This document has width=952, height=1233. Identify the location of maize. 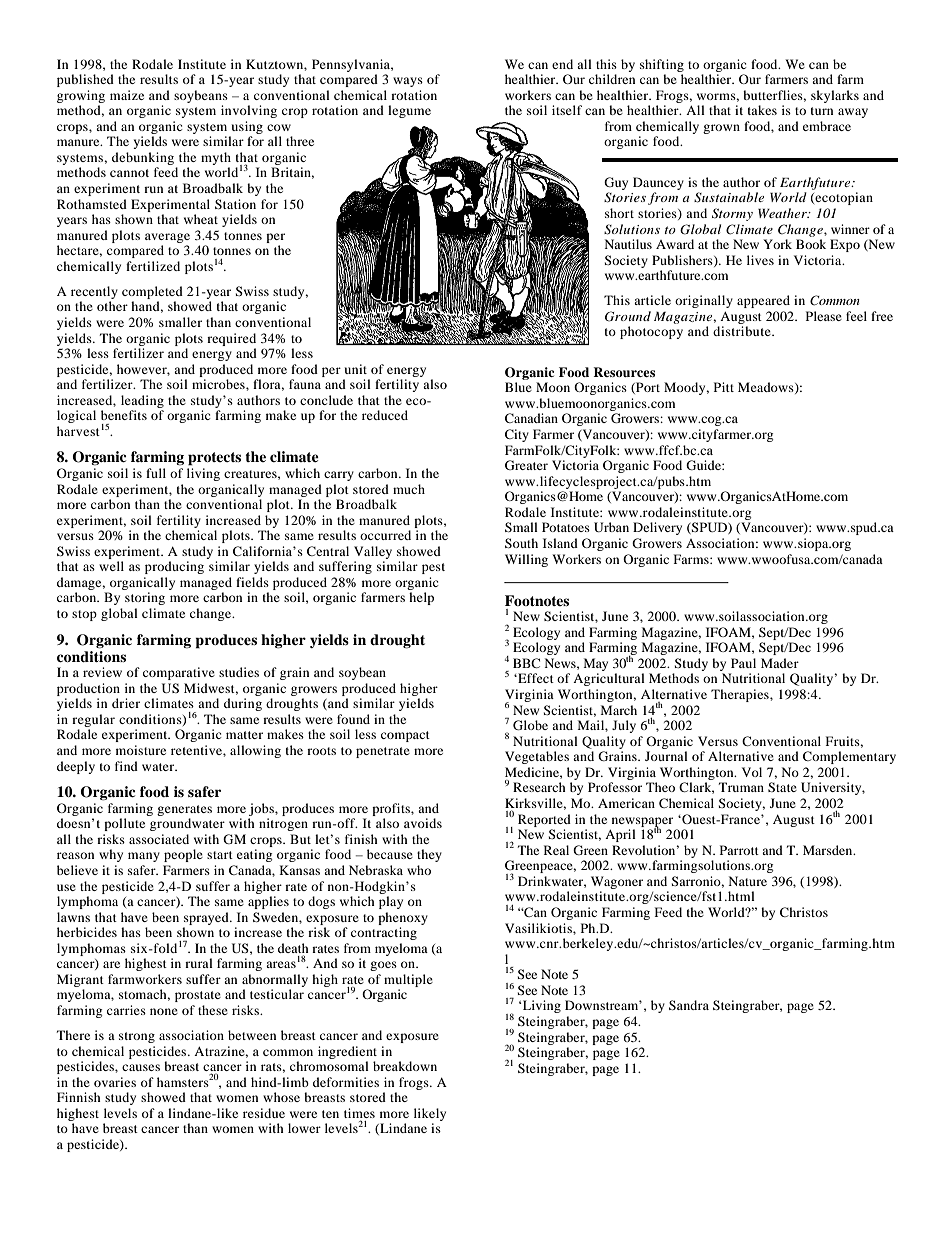
(127, 95).
